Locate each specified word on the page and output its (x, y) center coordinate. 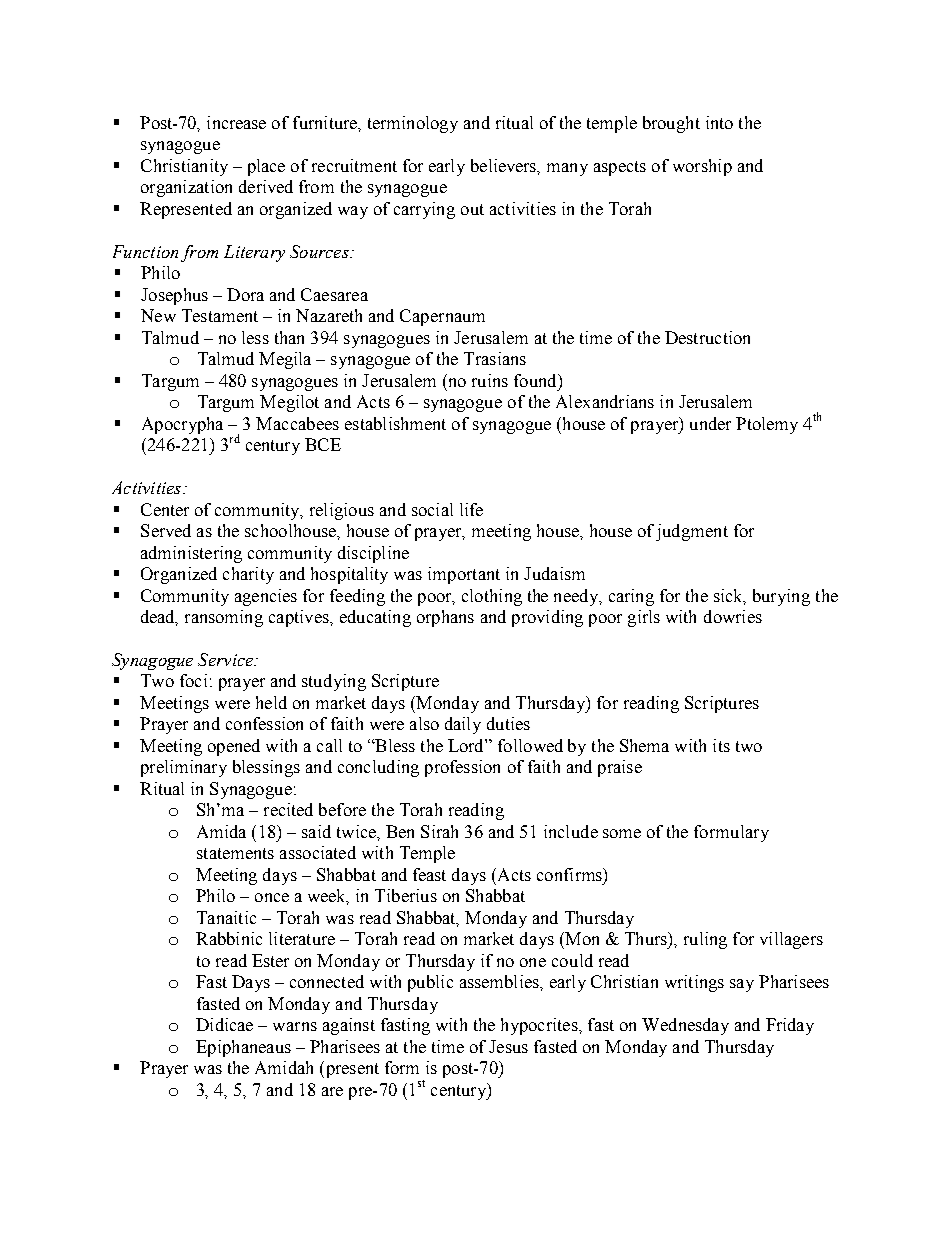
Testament (220, 315)
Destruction (707, 337)
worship (702, 167)
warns (295, 1026)
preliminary (184, 768)
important (464, 575)
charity (248, 575)
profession (462, 768)
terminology (413, 124)
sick (730, 596)
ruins (490, 380)
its (721, 745)
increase (236, 122)
